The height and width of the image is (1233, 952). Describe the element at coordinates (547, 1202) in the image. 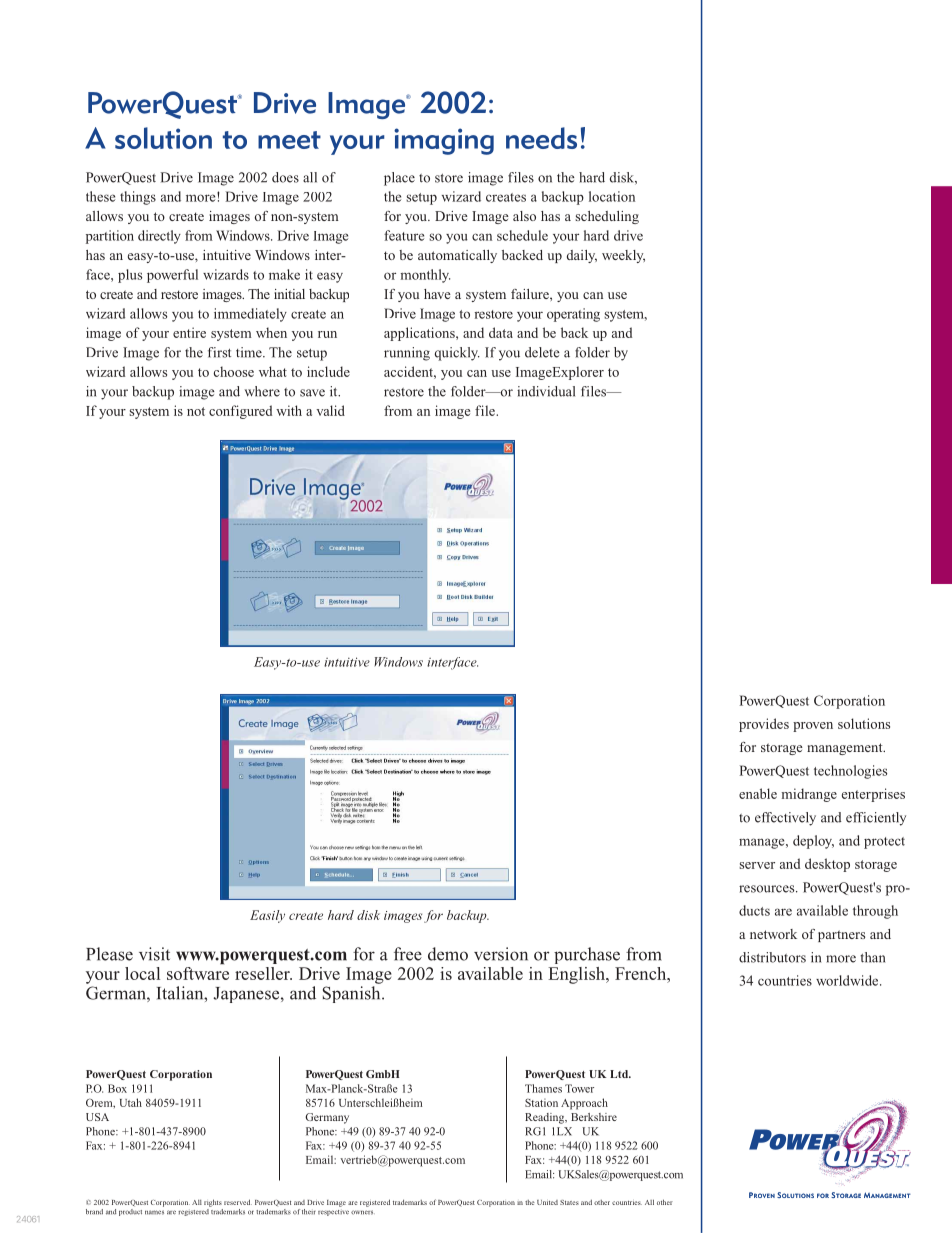

I see `United` at that location.
